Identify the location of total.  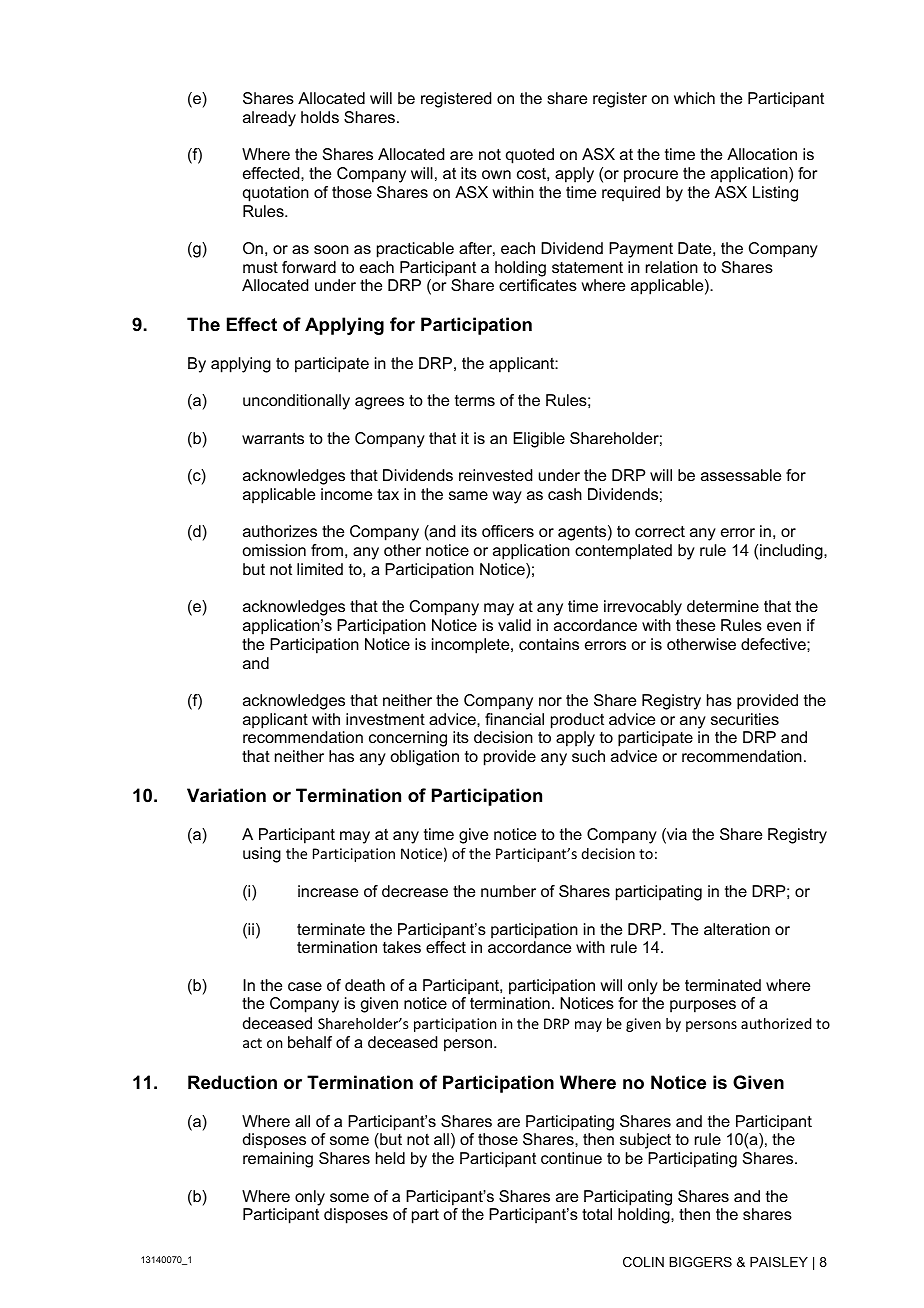
(597, 1214).
